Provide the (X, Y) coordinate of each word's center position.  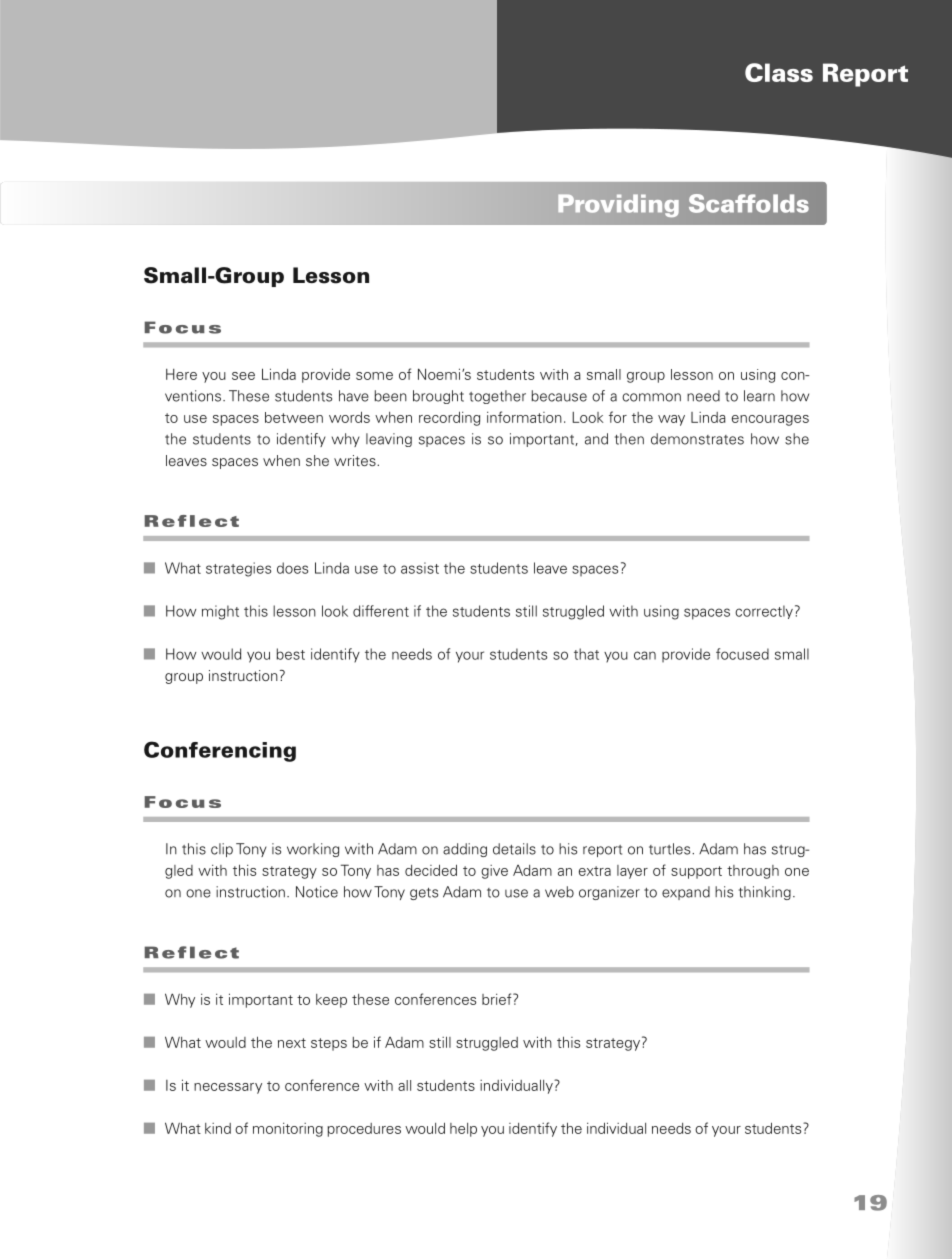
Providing (618, 205)
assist (420, 568)
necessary (228, 1088)
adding (465, 850)
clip (222, 850)
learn (759, 396)
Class (779, 72)
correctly (764, 612)
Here (181, 374)
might (220, 612)
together (497, 397)
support (696, 872)
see (243, 376)
